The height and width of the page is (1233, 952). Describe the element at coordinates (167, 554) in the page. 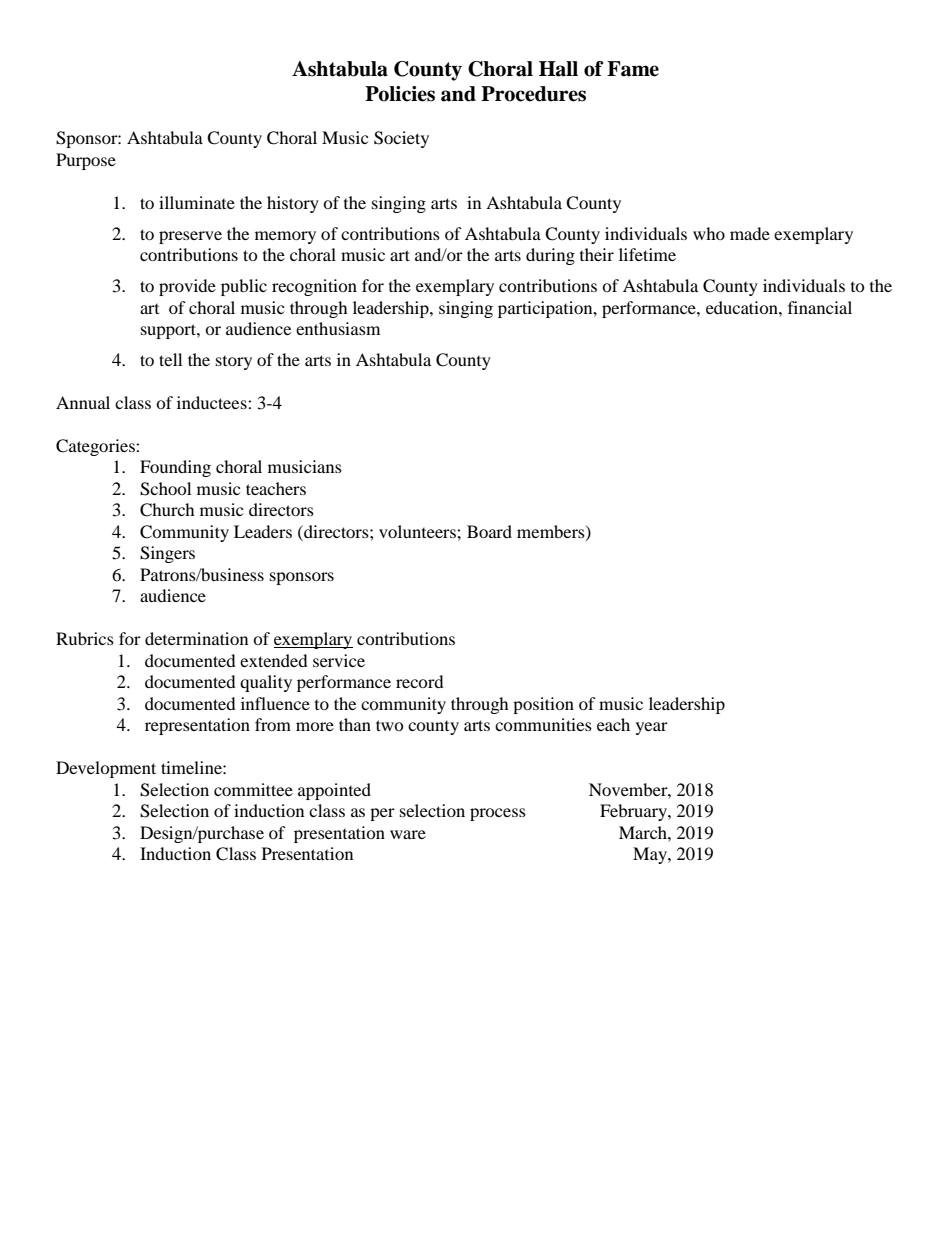

I see `Singers` at that location.
